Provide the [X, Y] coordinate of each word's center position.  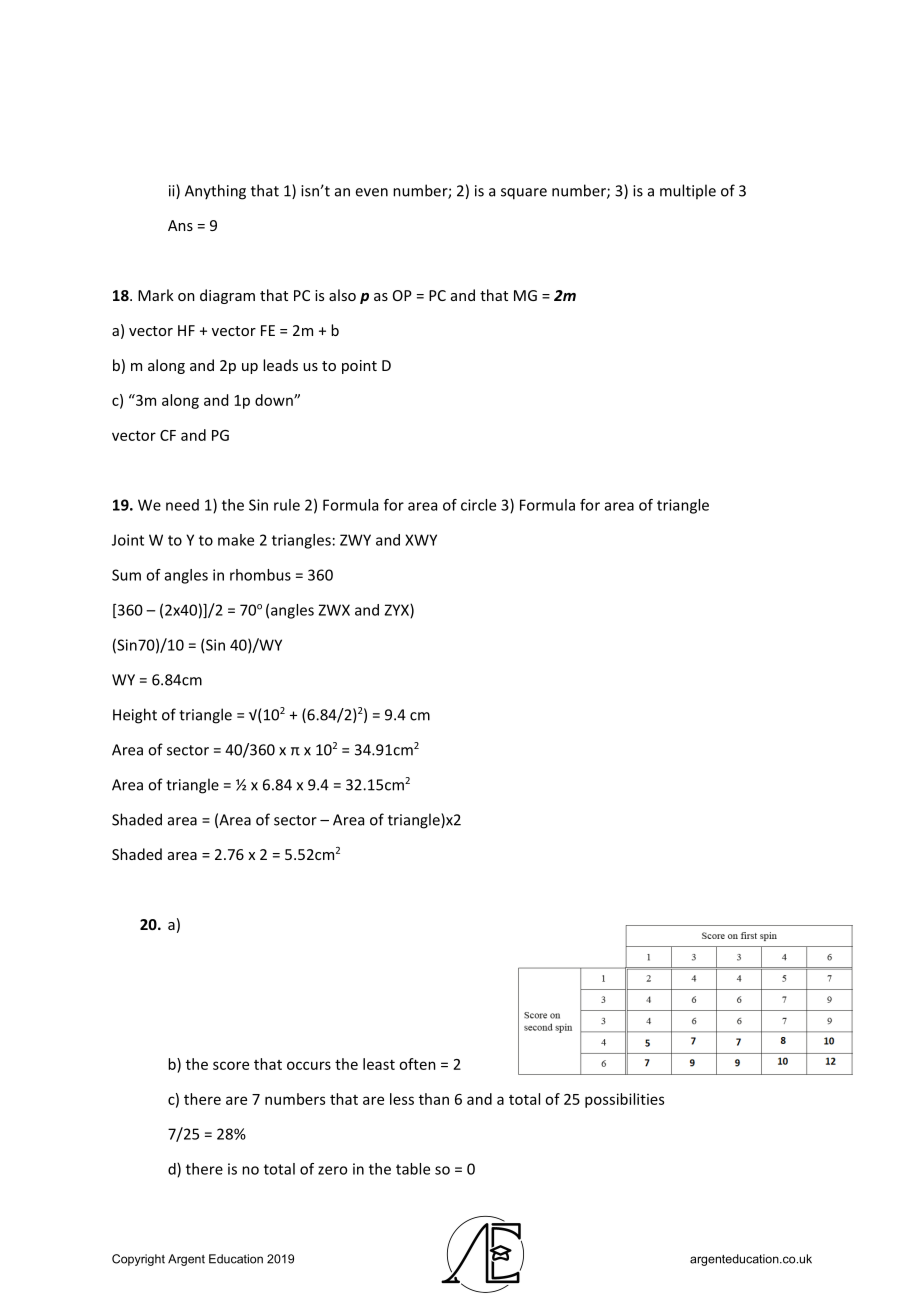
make [236, 540]
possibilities [624, 1100]
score [231, 1065]
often [417, 1064]
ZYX [397, 611]
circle [478, 505]
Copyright [138, 1260]
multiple [688, 191]
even [372, 192]
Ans [180, 225]
